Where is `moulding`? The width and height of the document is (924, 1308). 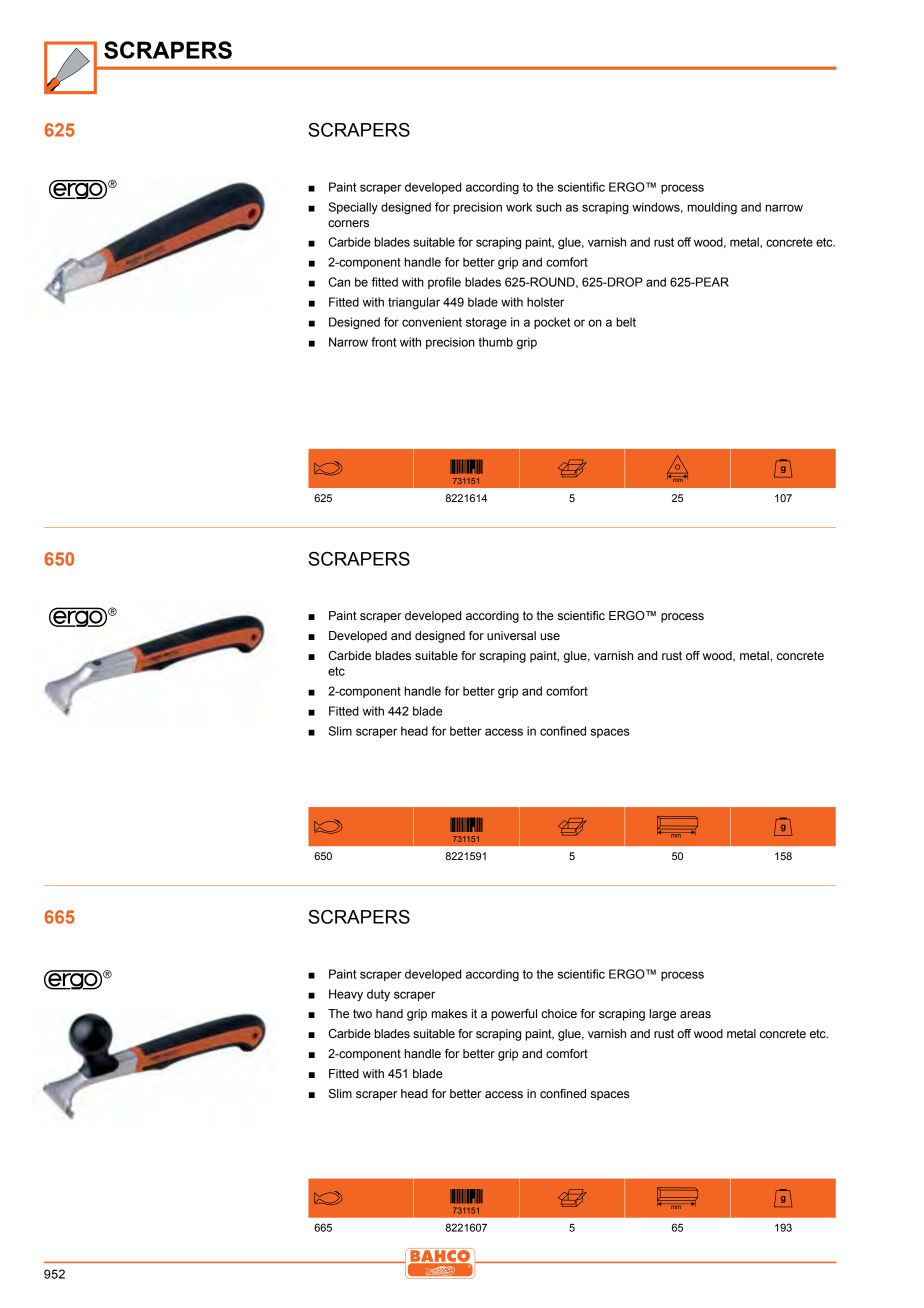
moulding is located at coordinates (712, 208).
